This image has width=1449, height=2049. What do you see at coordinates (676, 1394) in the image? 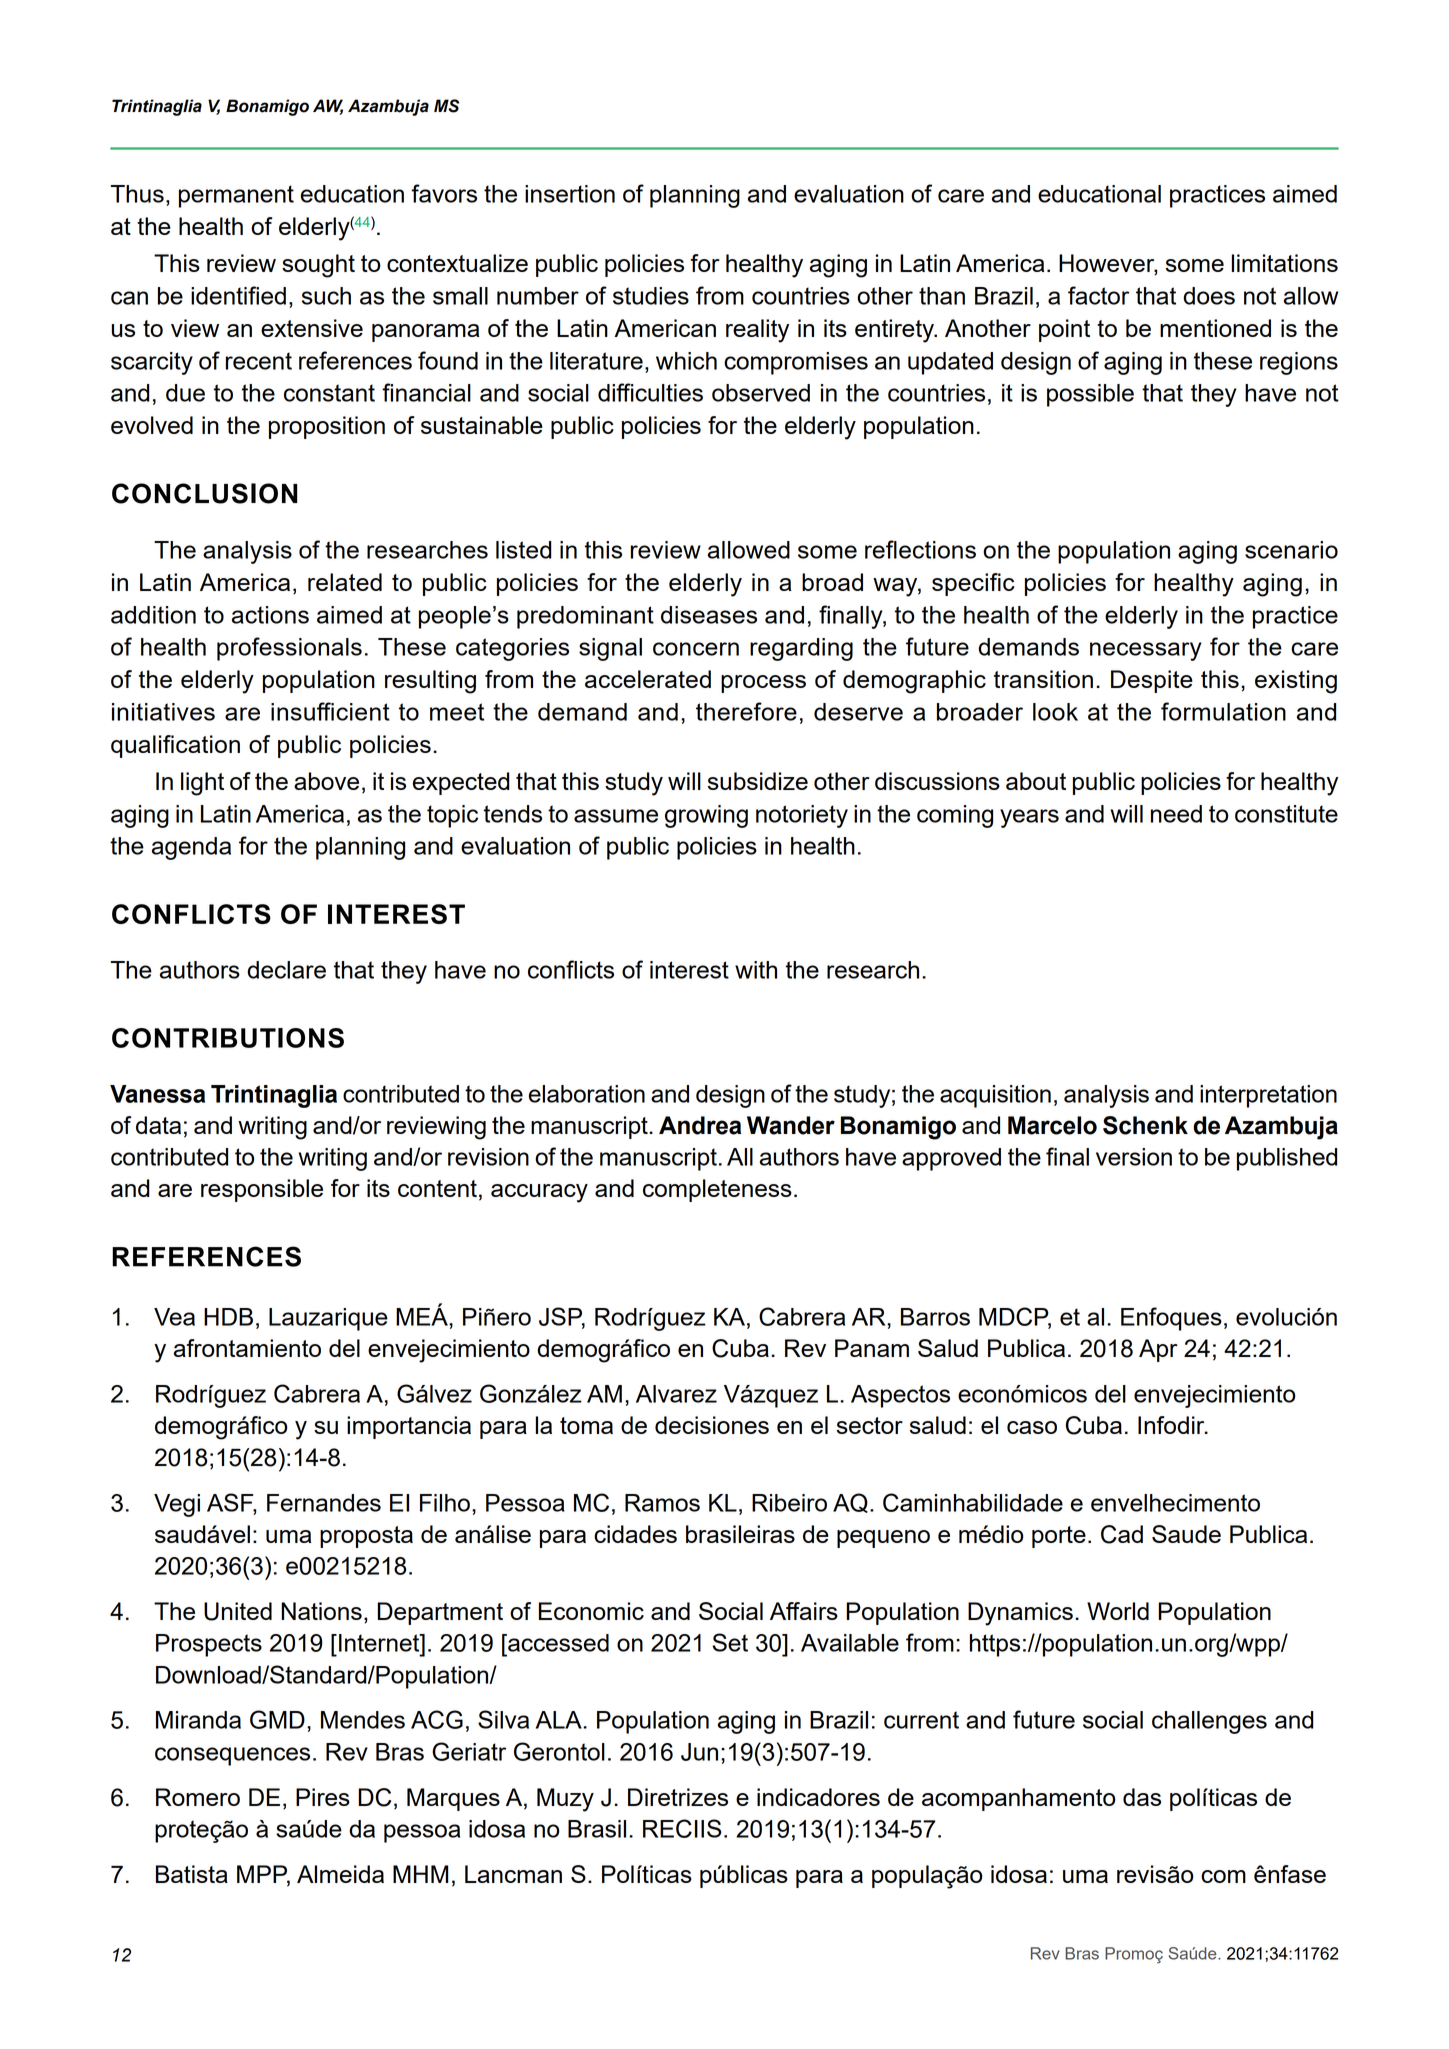
I see `Alvarez` at bounding box center [676, 1394].
